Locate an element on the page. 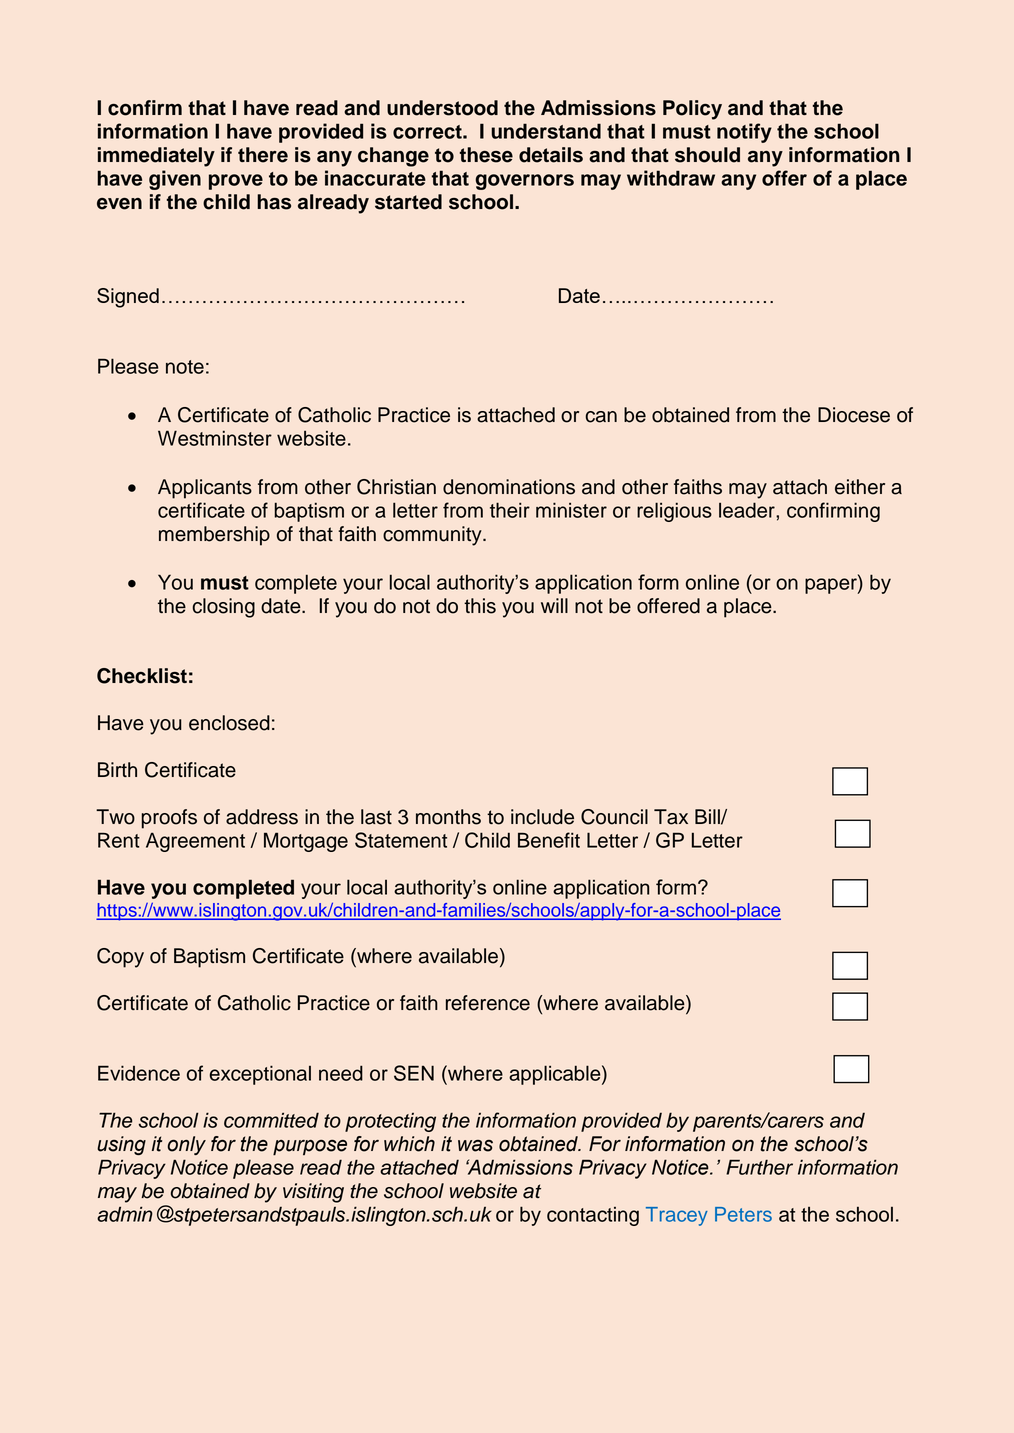 This image has height=1433, width=1014. Checklist is located at coordinates (142, 676).
